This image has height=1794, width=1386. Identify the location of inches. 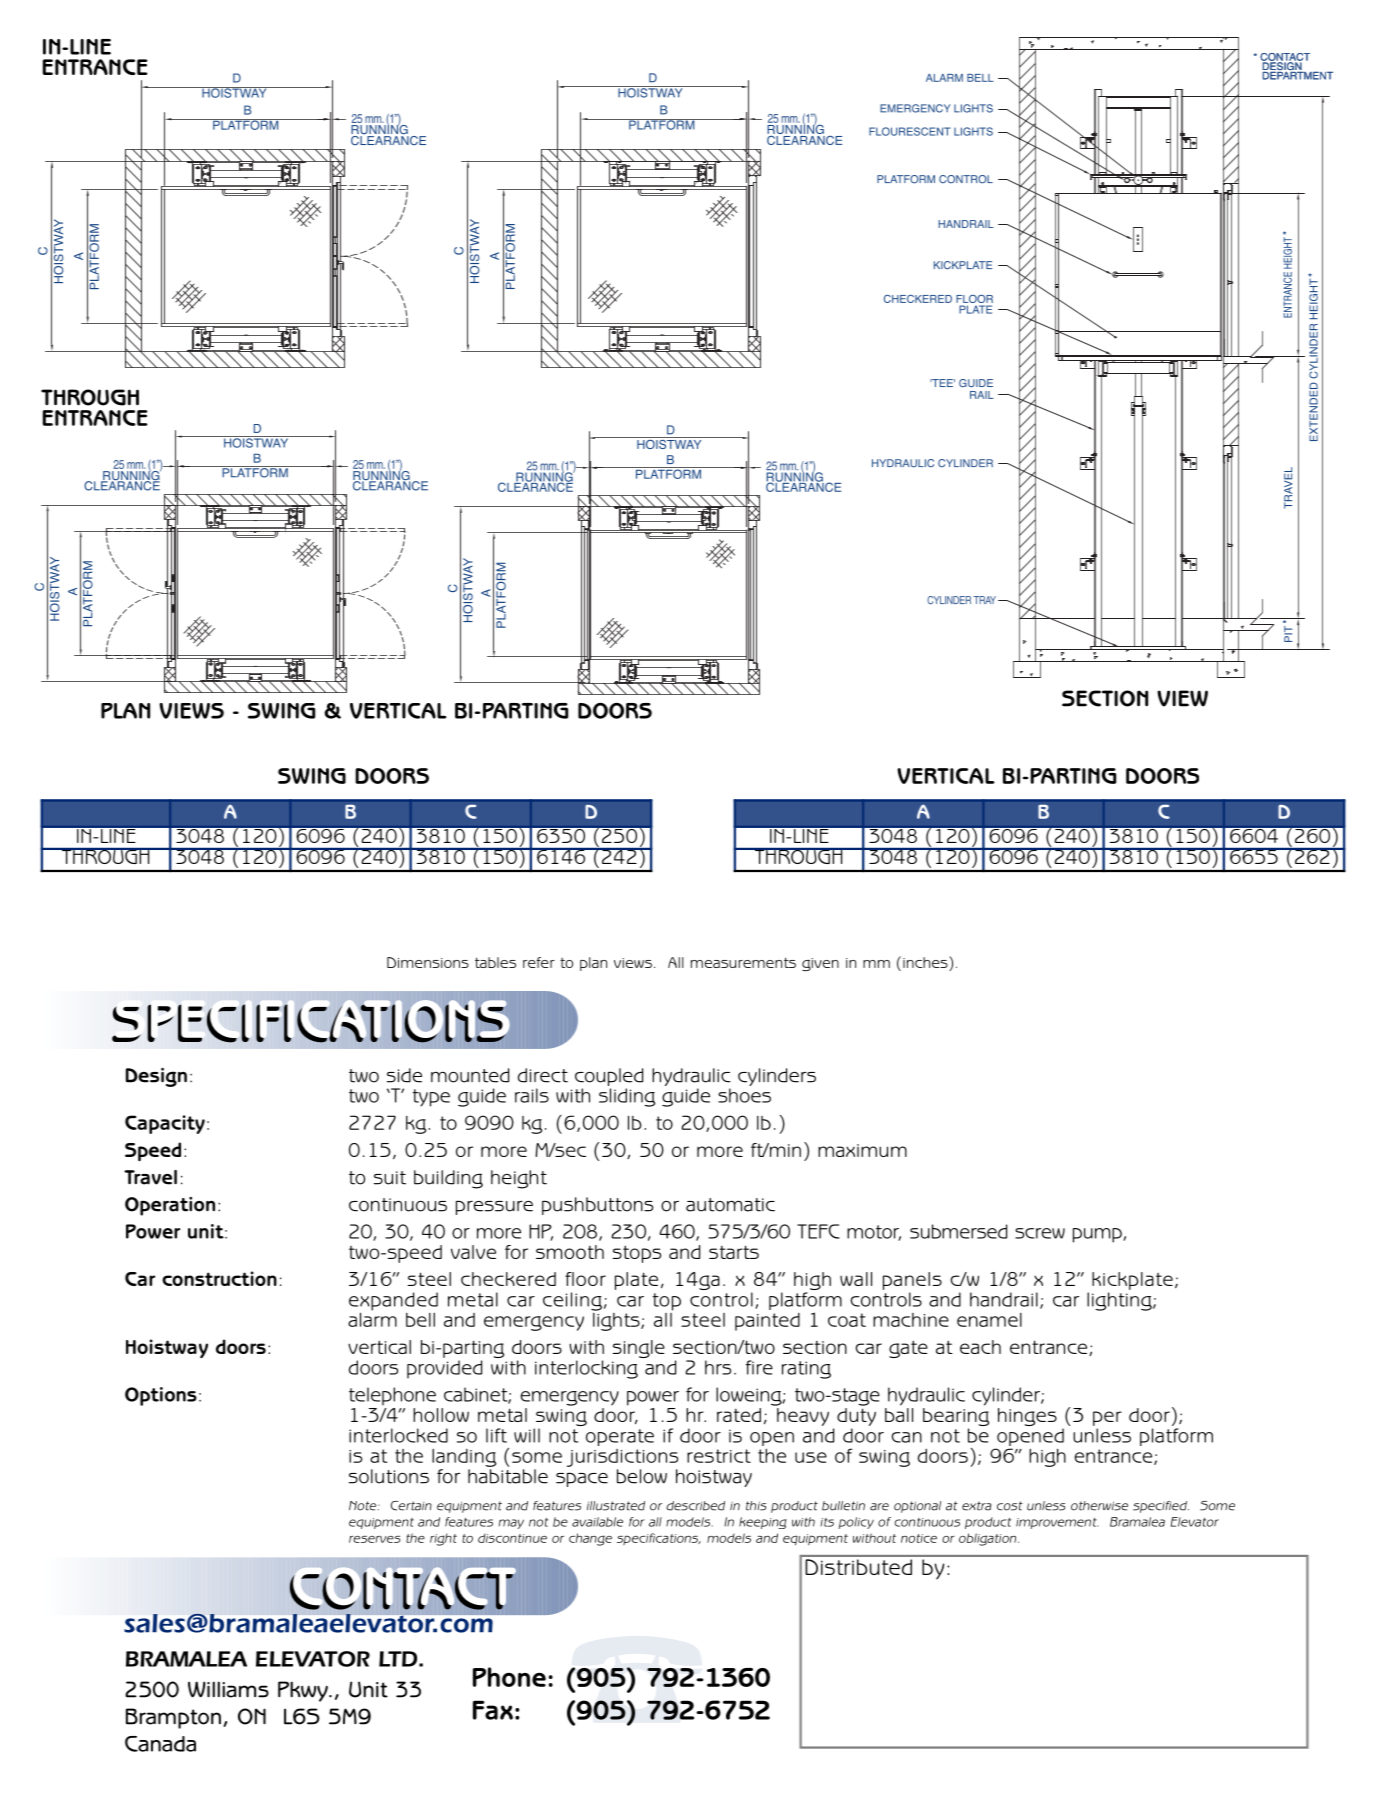
(926, 962).
